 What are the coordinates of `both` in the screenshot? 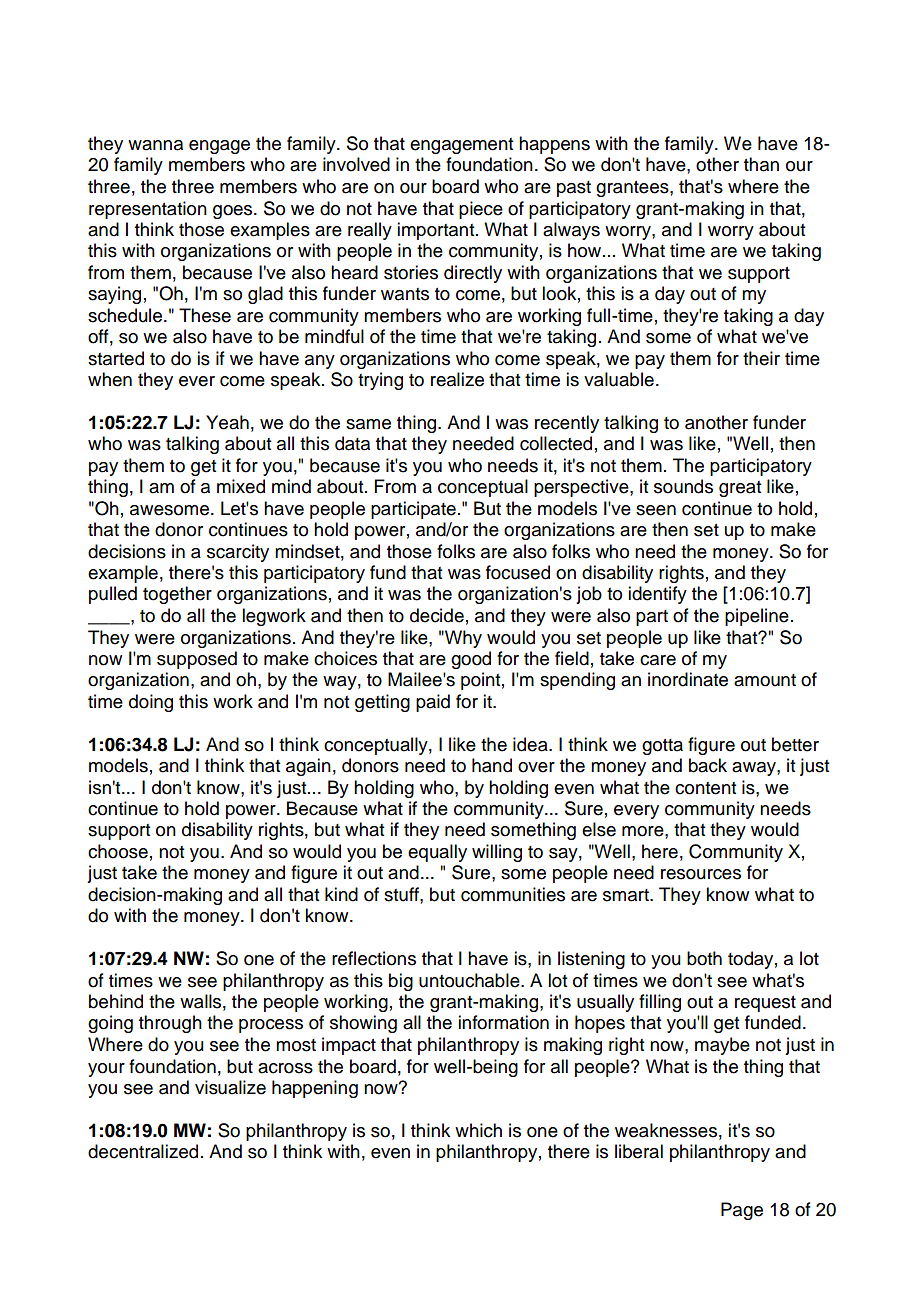 It's located at (704, 958).
